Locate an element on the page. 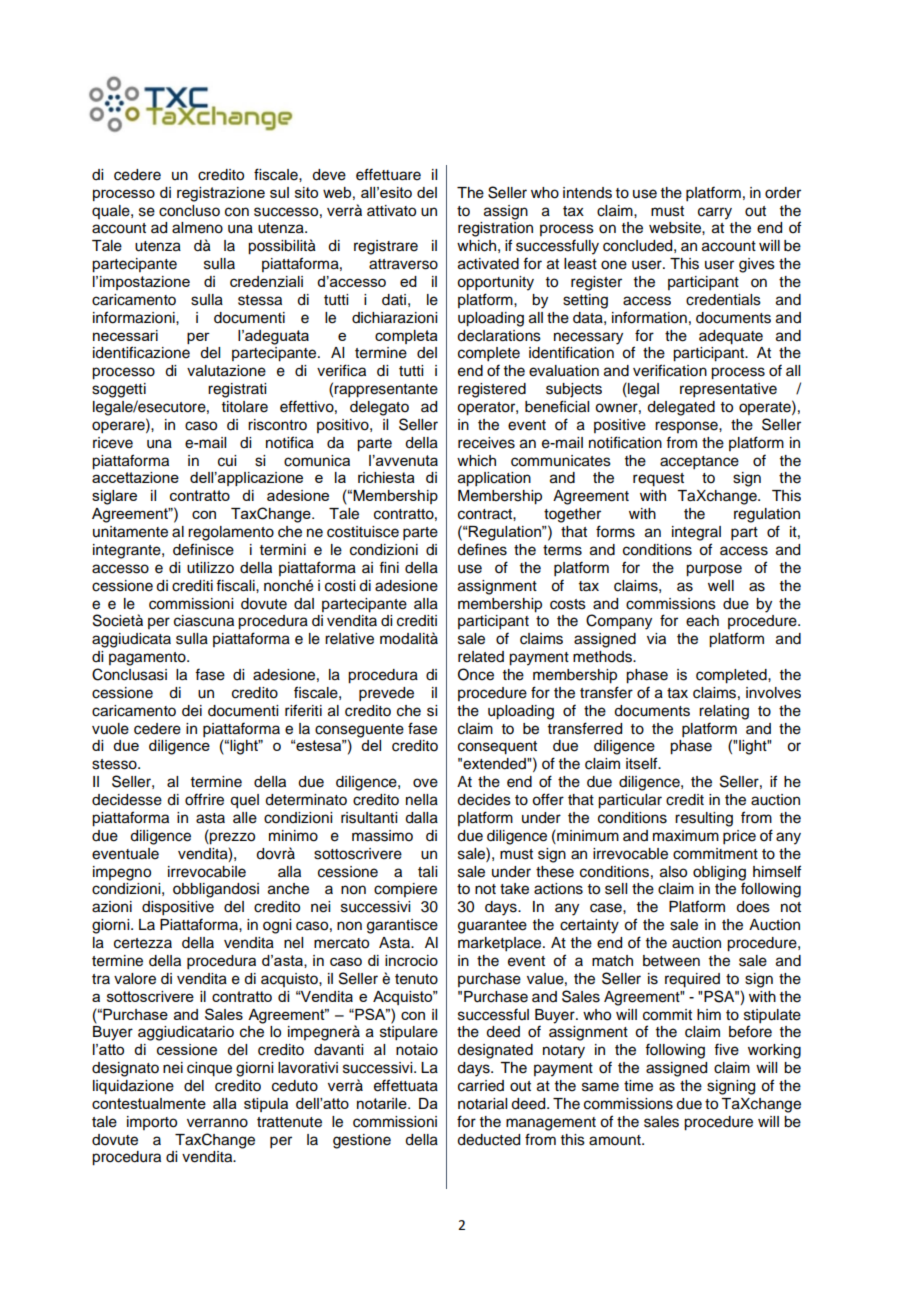  carry is located at coordinates (715, 213).
